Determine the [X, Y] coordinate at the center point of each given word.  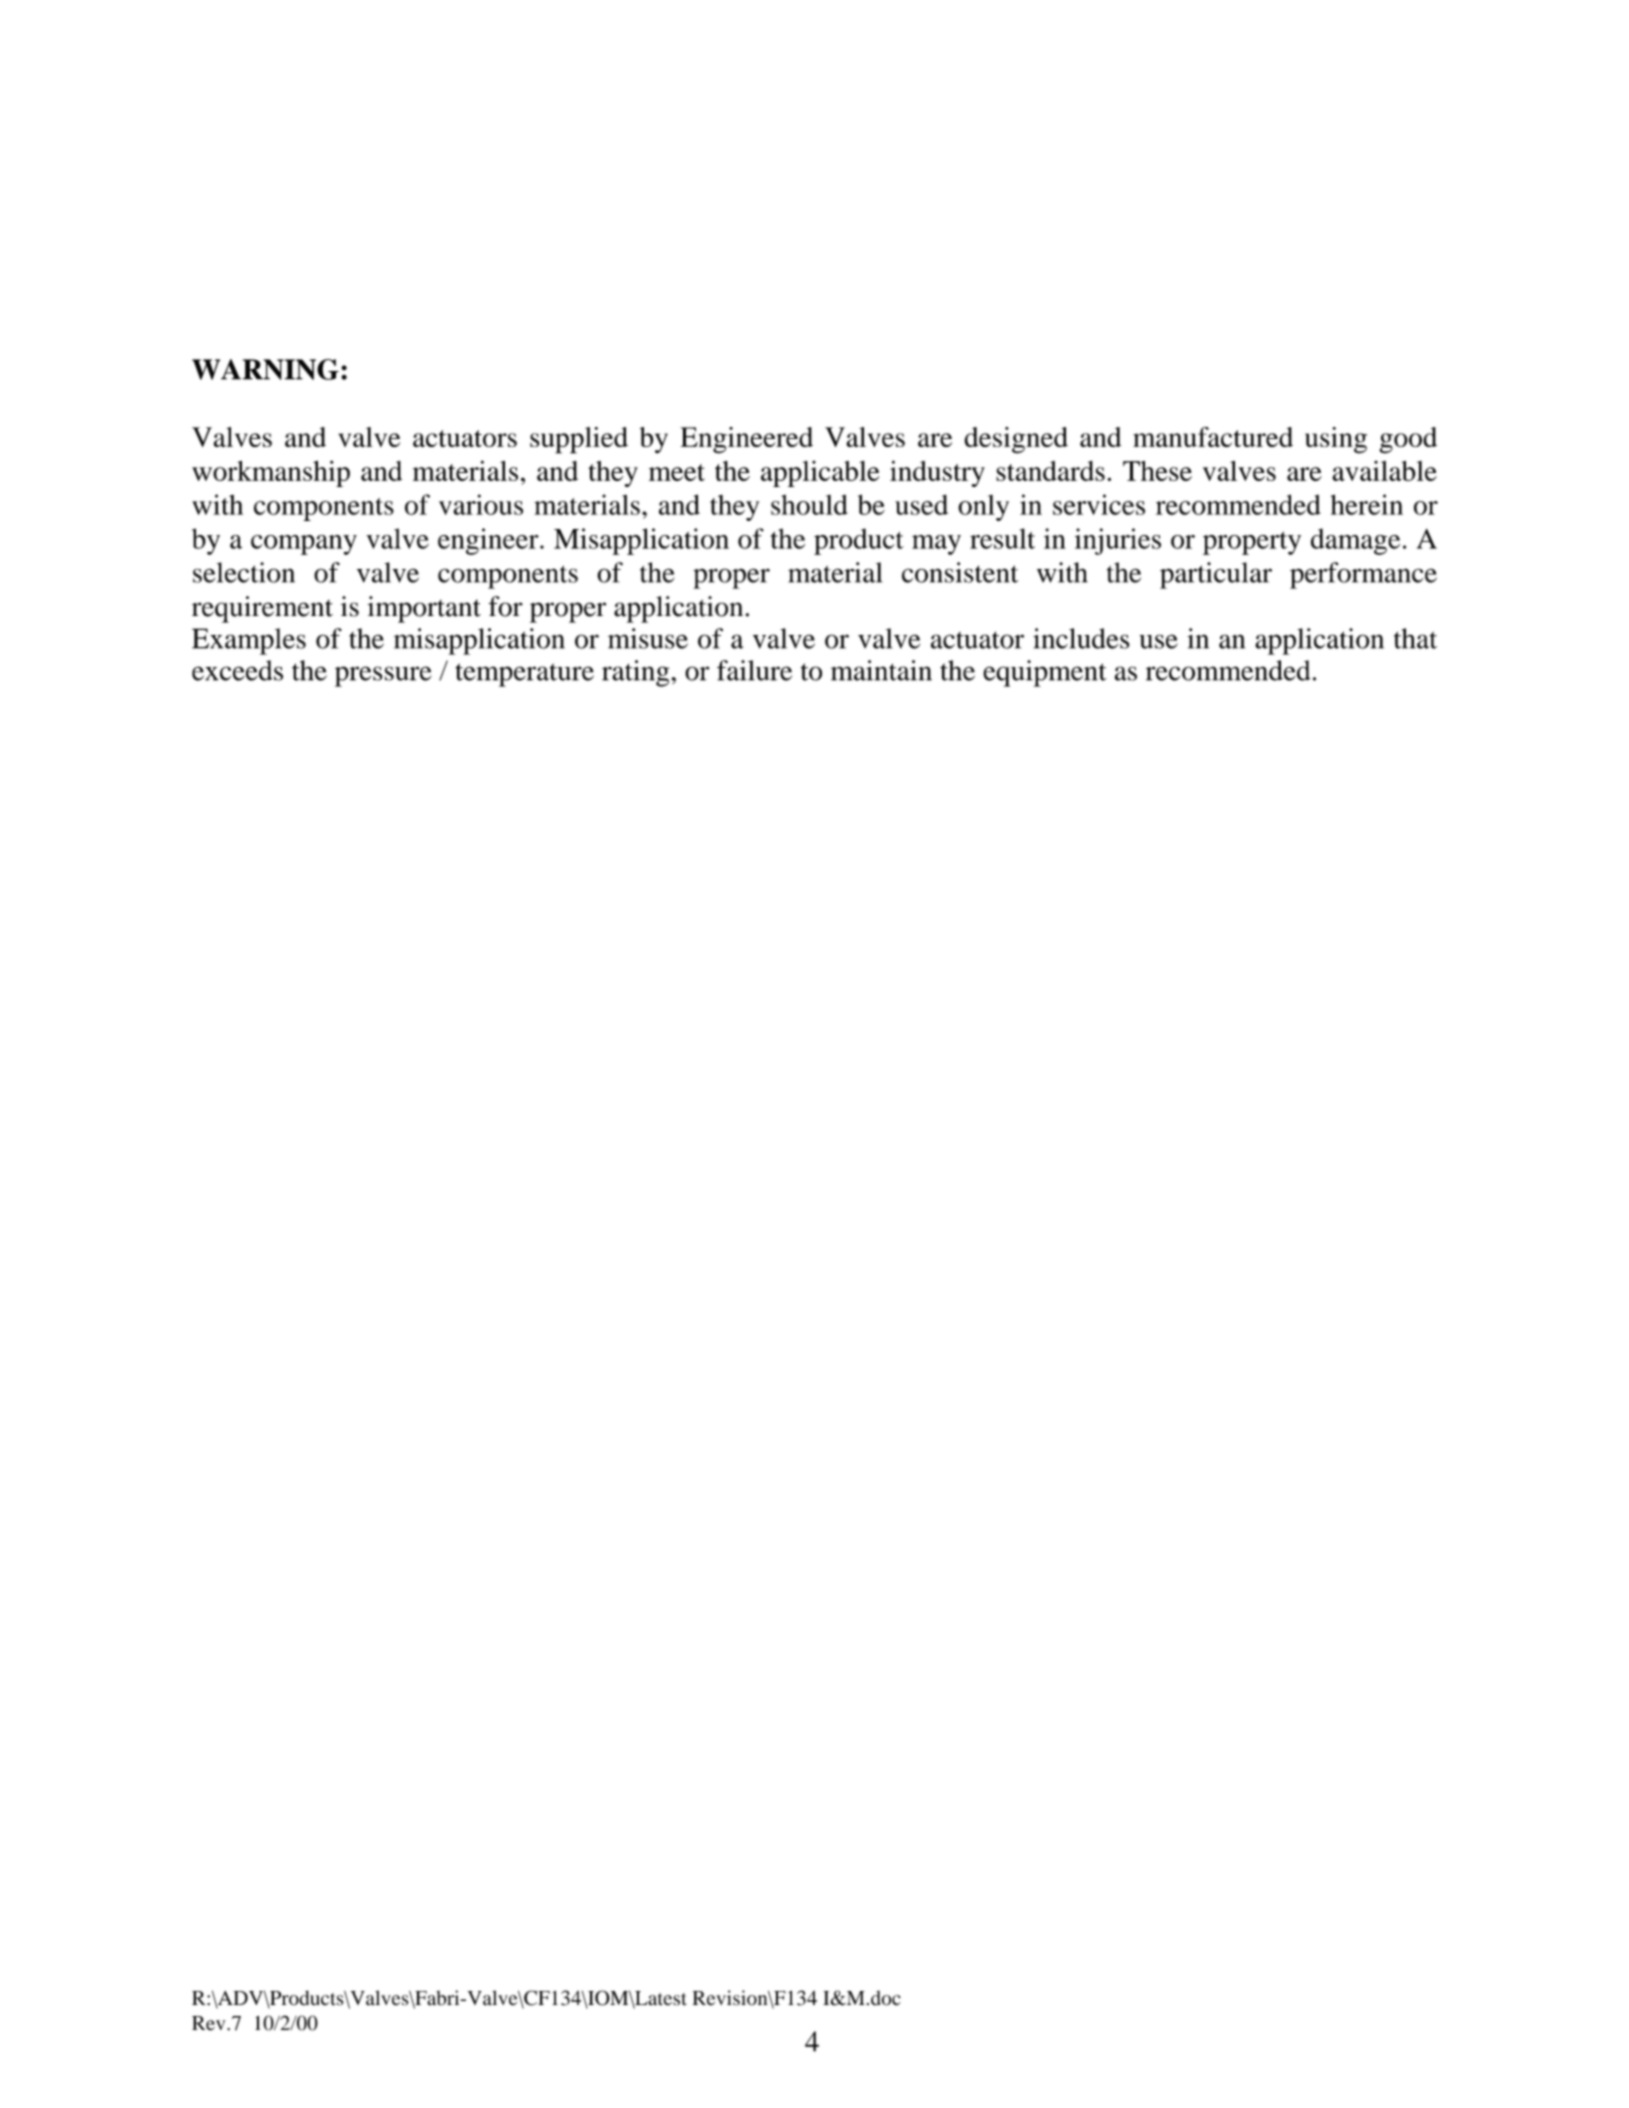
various [481, 504]
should [809, 504]
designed [1016, 440]
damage [1355, 541]
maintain [881, 670]
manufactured [1213, 437]
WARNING [265, 369]
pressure [383, 676]
